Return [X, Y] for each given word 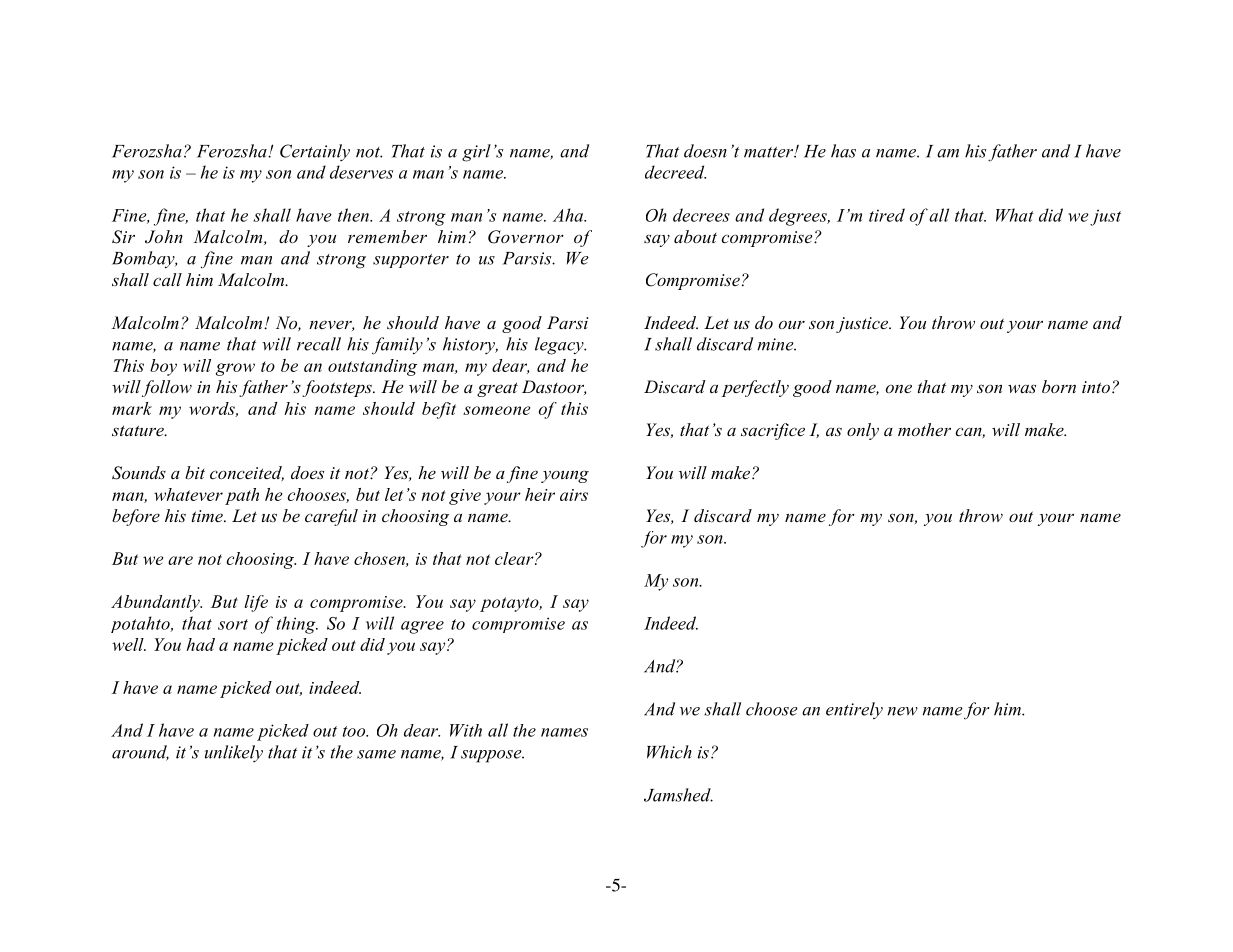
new [903, 711]
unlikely [234, 753]
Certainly [315, 152]
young [565, 476]
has [843, 151]
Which [669, 752]
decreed [675, 172]
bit [195, 472]
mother [924, 429]
